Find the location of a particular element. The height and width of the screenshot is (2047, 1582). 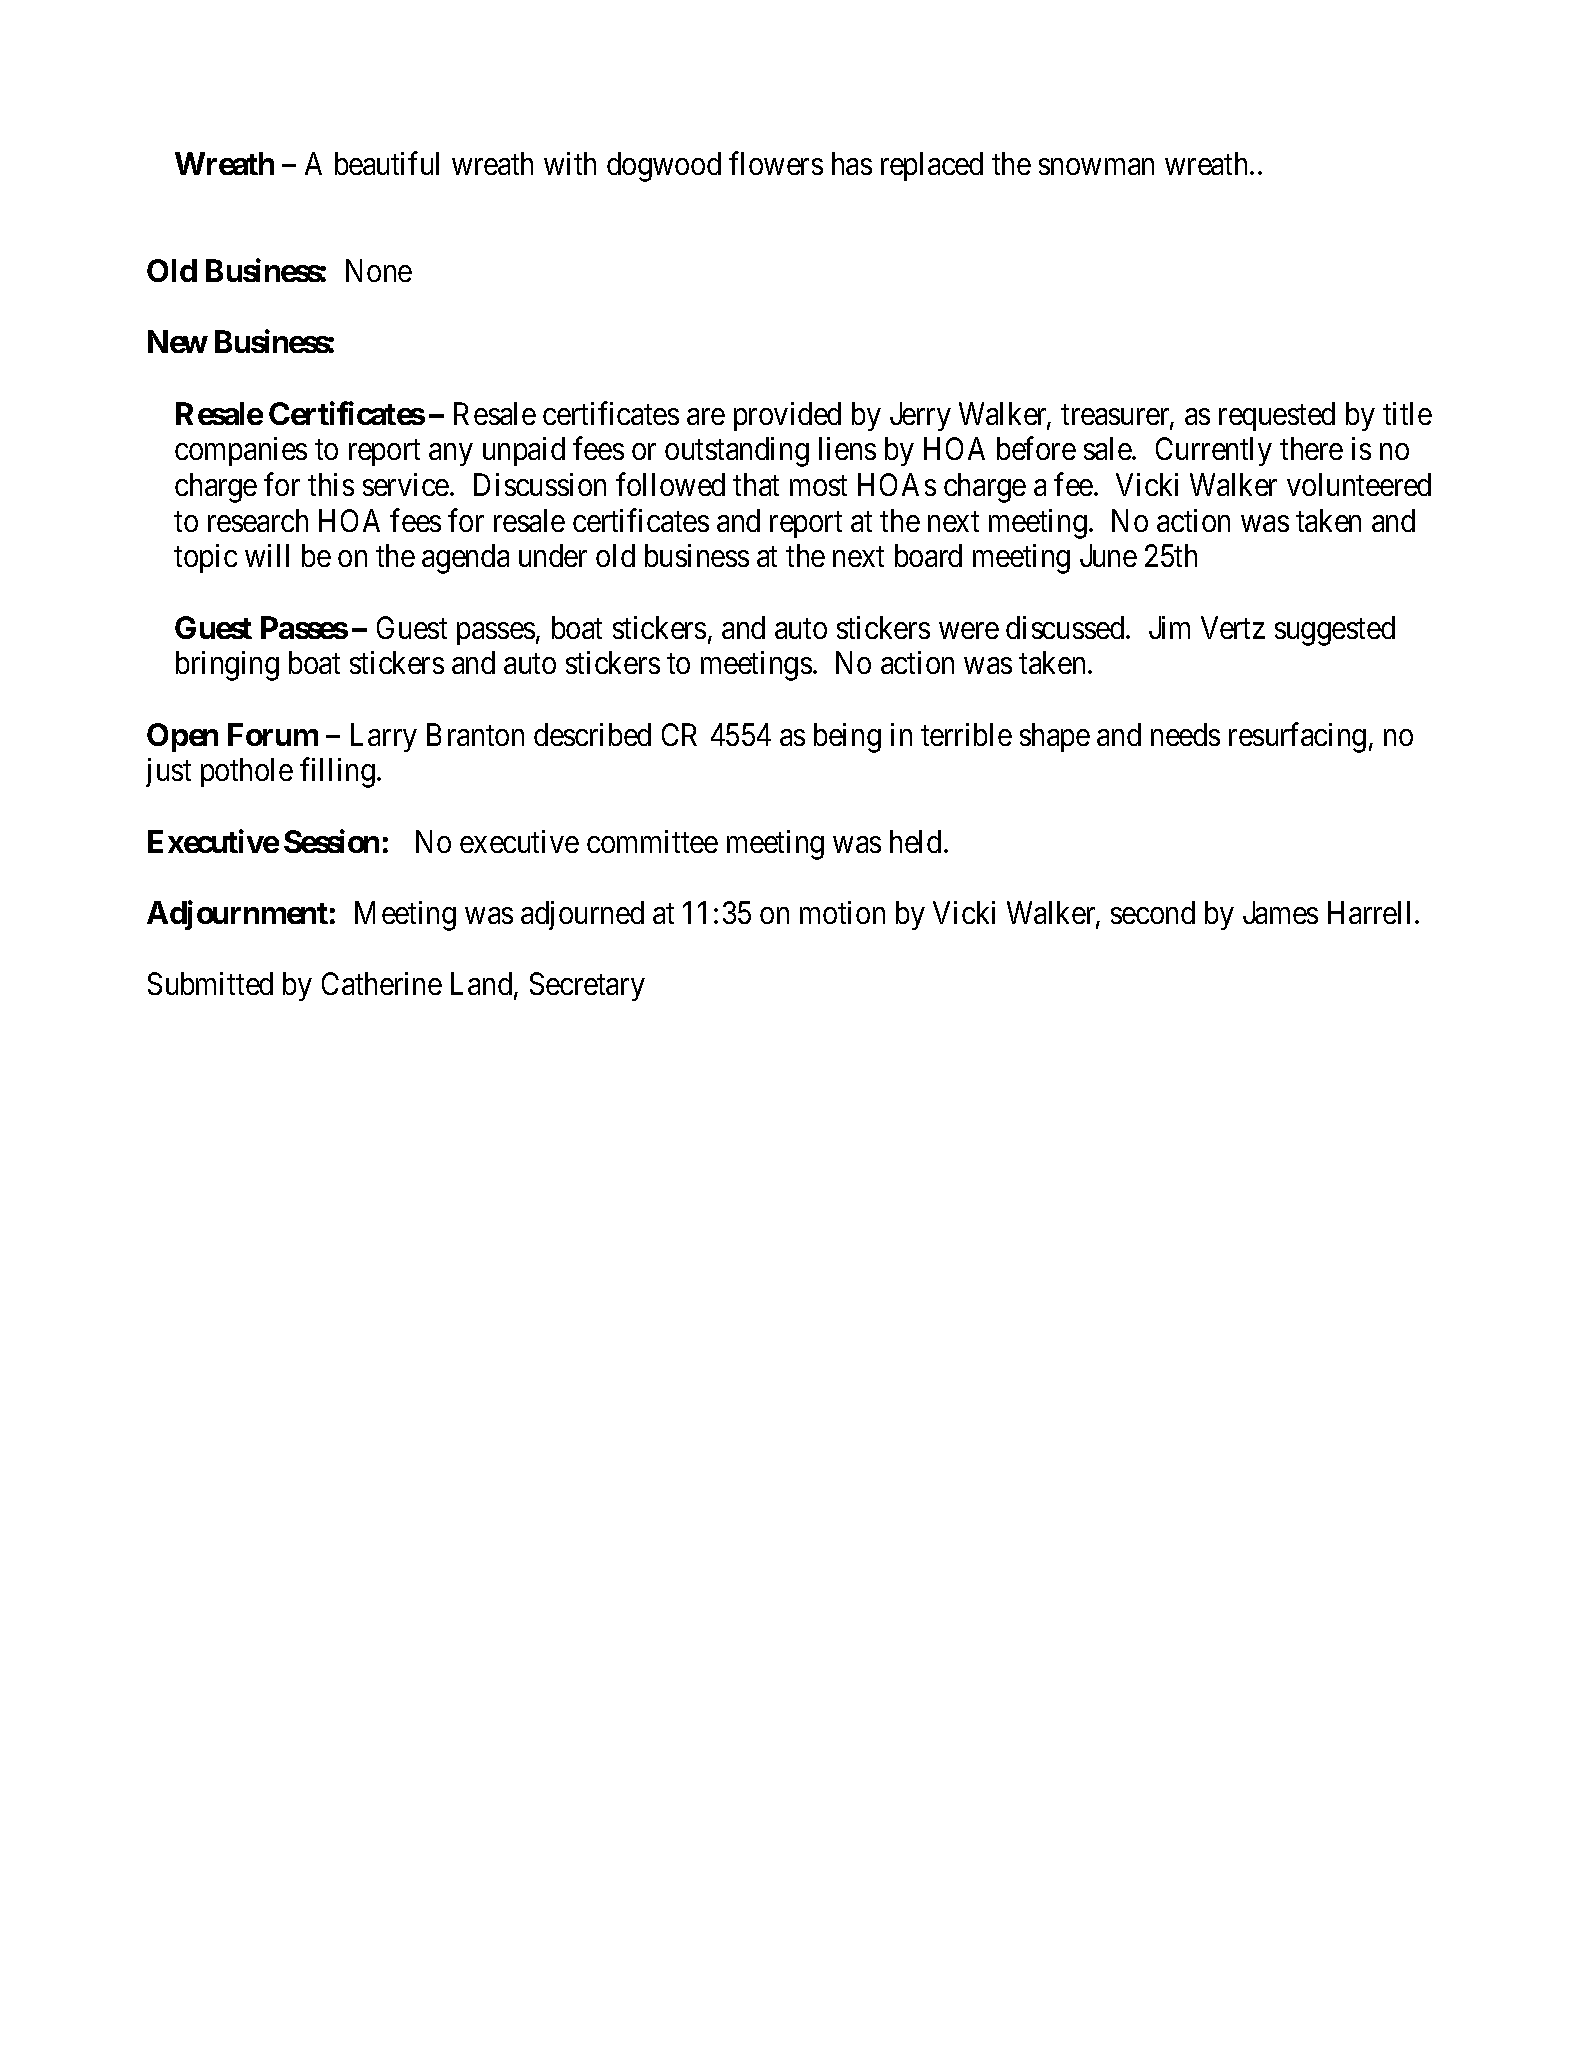

snowman is located at coordinates (1096, 167).
